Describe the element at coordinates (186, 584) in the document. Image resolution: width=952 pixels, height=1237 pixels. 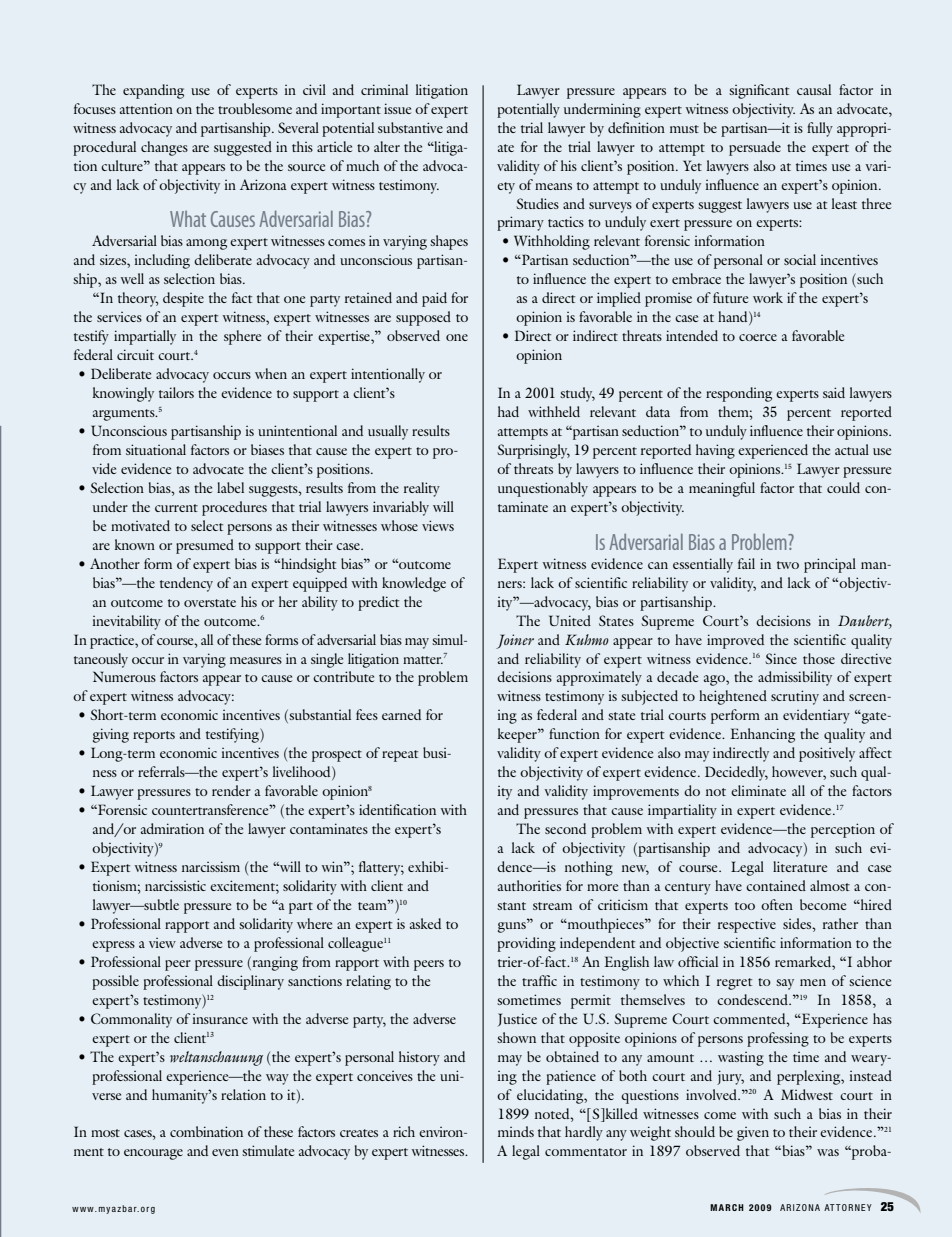
I see `tendency` at that location.
